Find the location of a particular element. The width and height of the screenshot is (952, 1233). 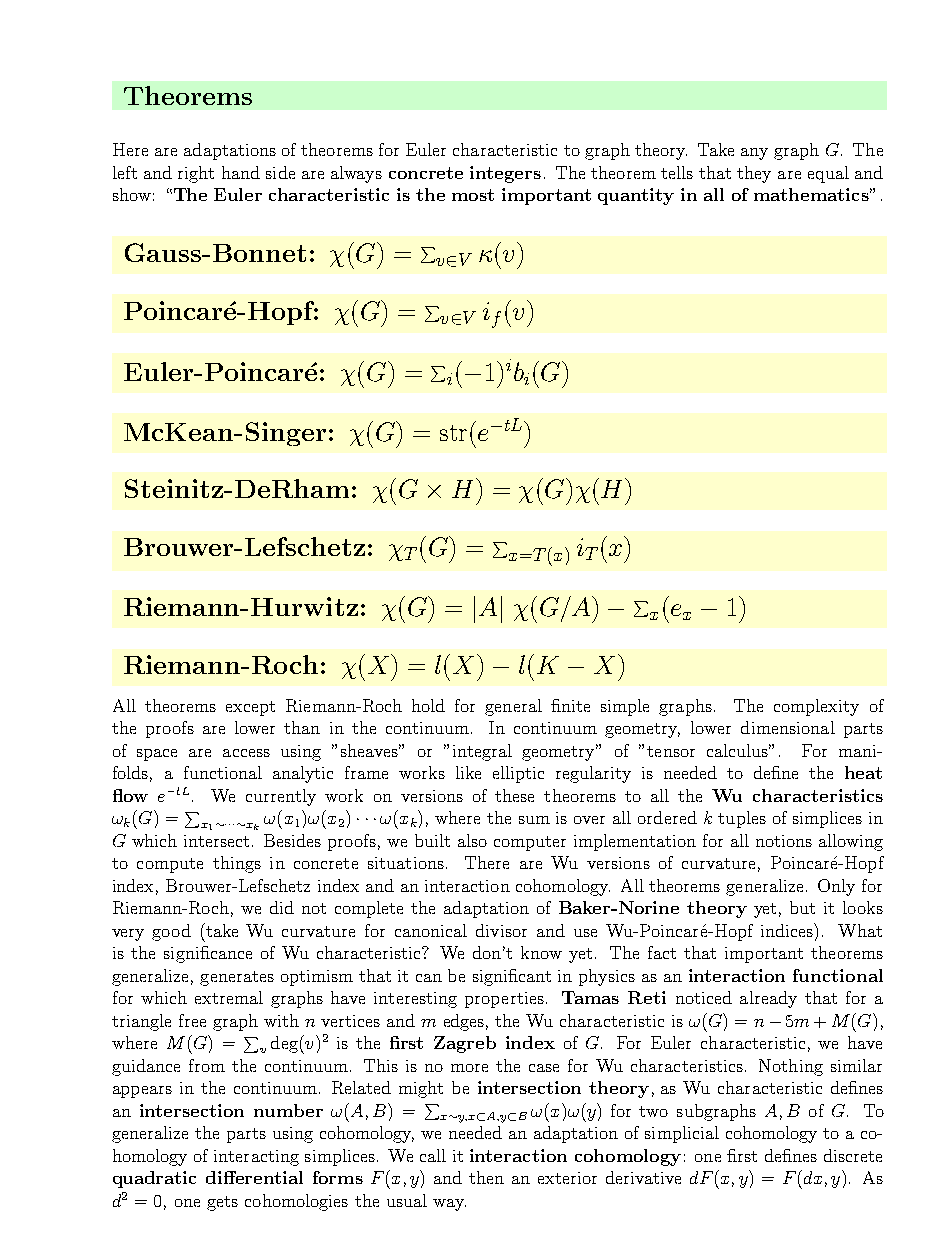

integers is located at coordinates (505, 174).
